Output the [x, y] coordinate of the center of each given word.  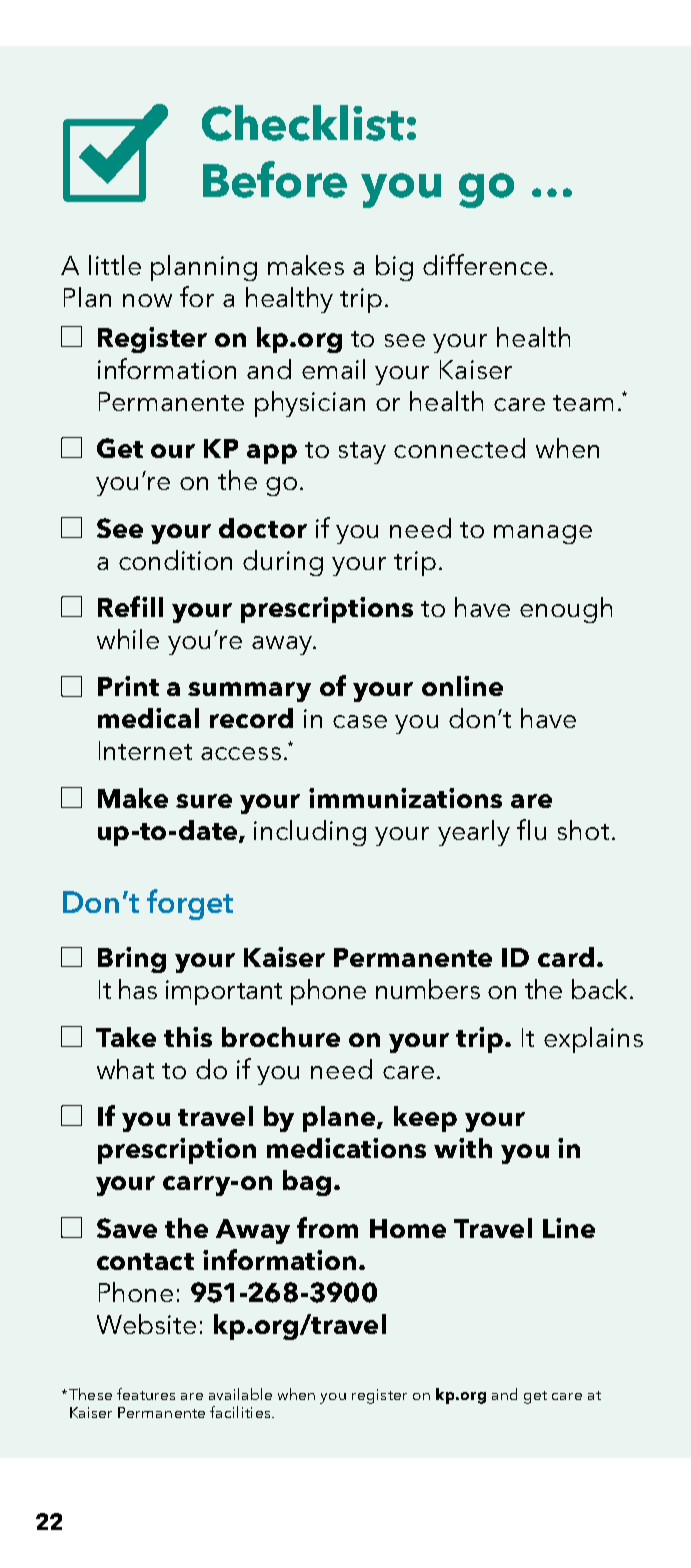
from [327, 1227]
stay [362, 453]
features [146, 1394]
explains [593, 1040]
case [360, 721]
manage [543, 534]
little [115, 265]
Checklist [303, 123]
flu [531, 829]
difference [485, 264]
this [188, 1037]
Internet [145, 750]
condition [175, 560]
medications [346, 1148]
